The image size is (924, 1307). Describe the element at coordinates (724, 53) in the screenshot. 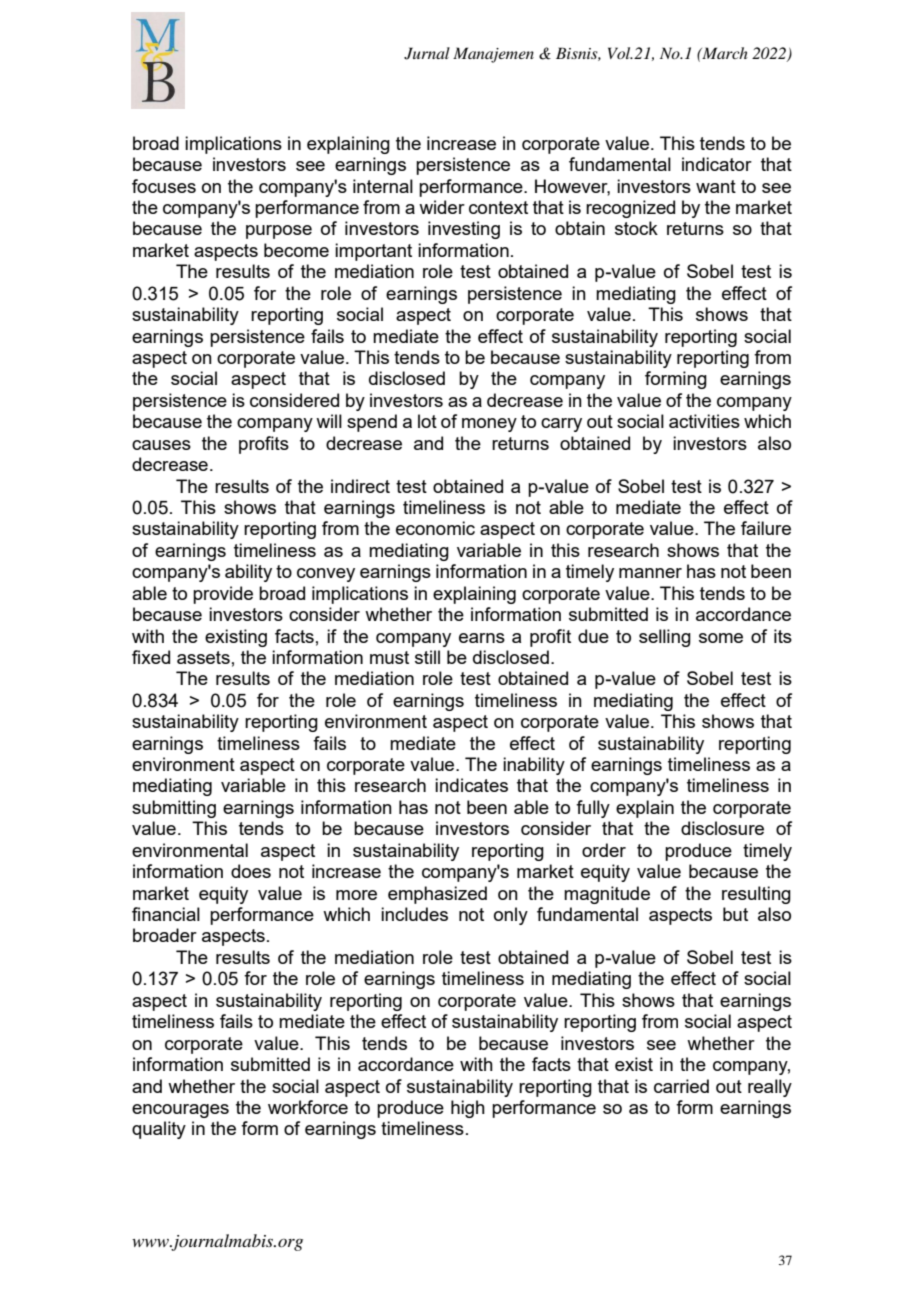

I see `March` at that location.
